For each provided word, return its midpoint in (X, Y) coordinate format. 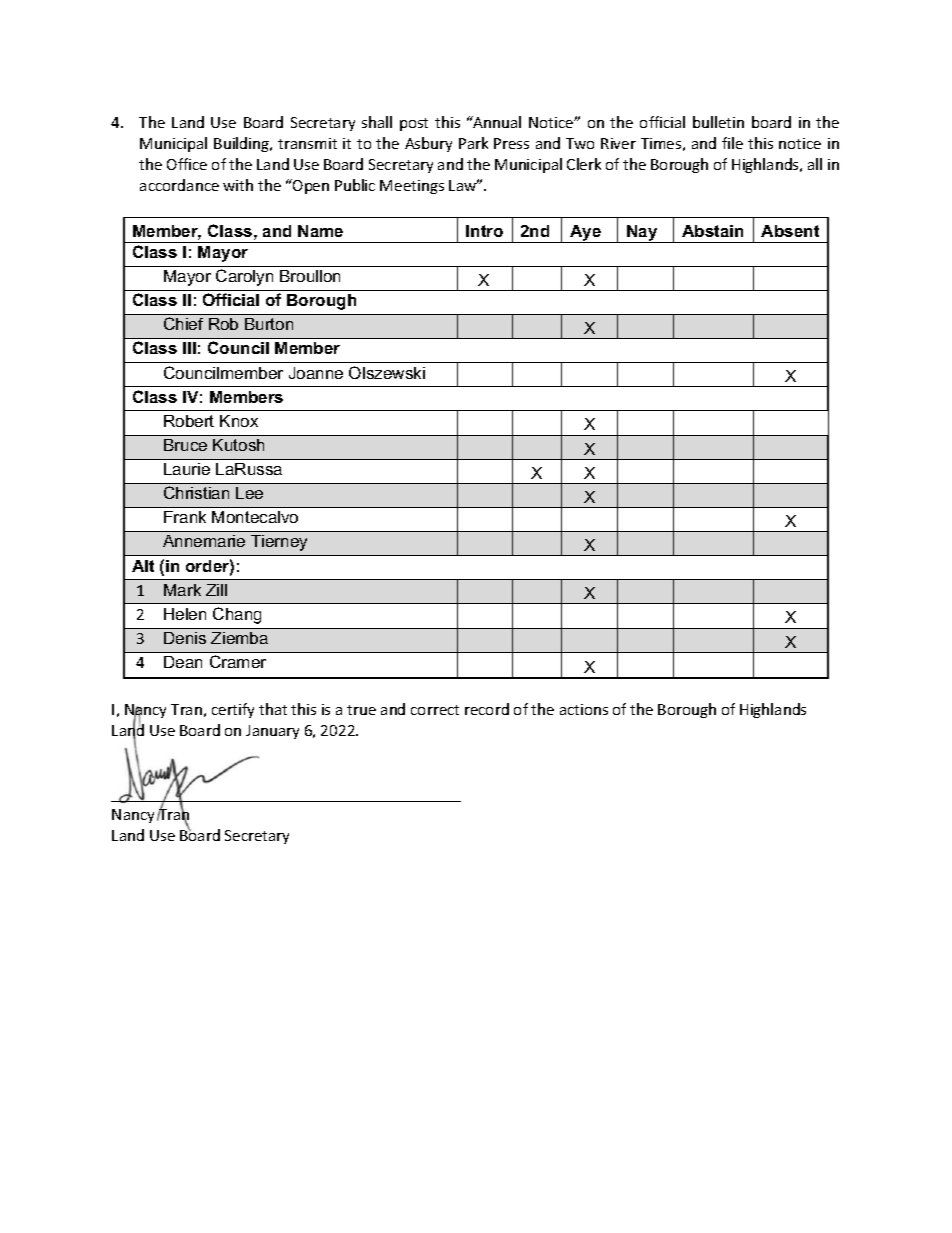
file (732, 143)
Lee (249, 493)
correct (435, 710)
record (487, 709)
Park (473, 143)
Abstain (712, 231)
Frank (185, 517)
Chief (183, 323)
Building (243, 144)
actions (584, 709)
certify (233, 710)
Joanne (316, 373)
